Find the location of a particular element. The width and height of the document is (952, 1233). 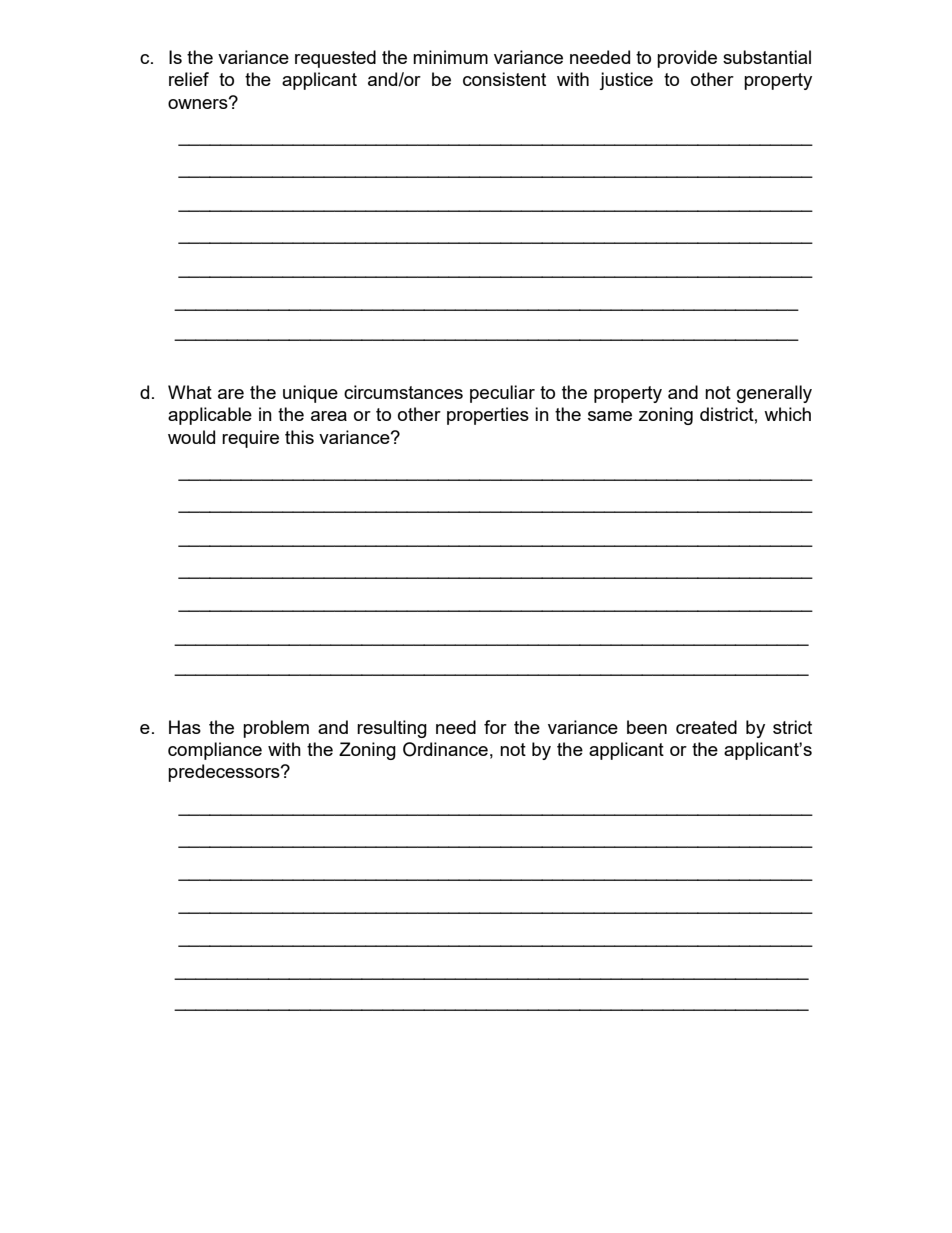

created is located at coordinates (706, 727).
